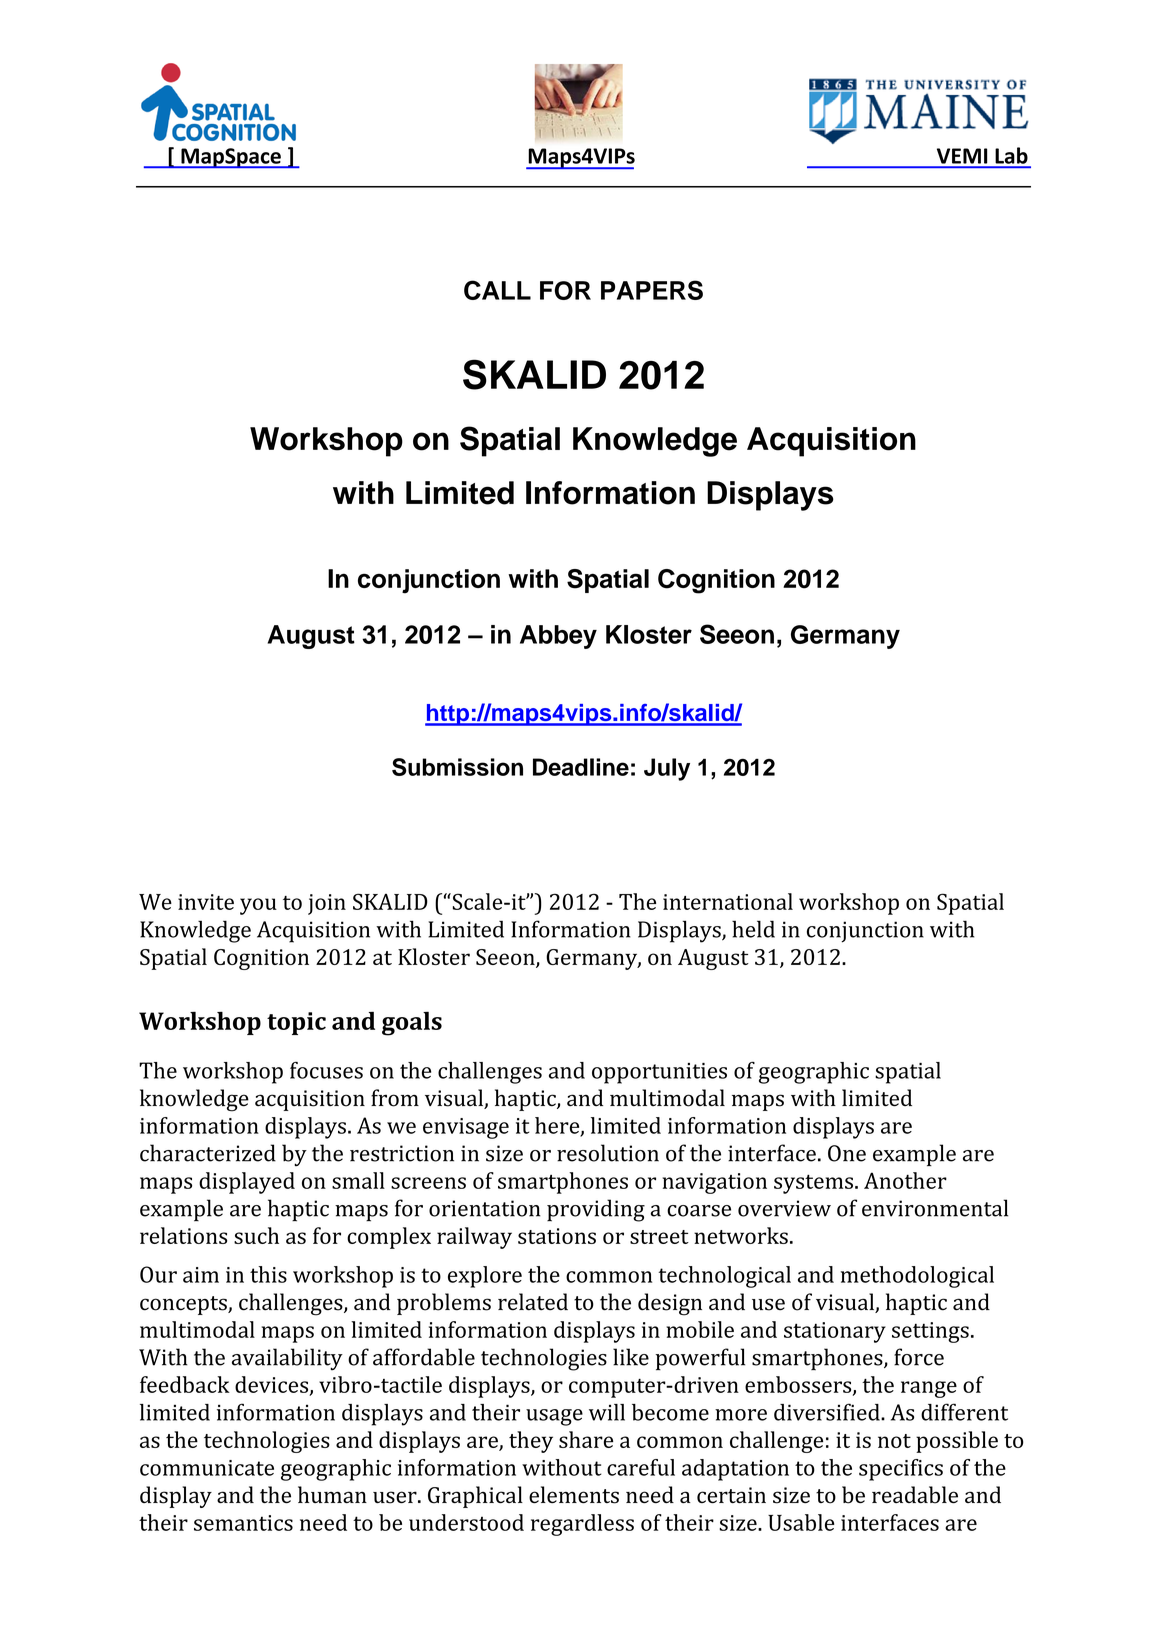 The image size is (1167, 1650). I want to click on semantics, so click(243, 1523).
